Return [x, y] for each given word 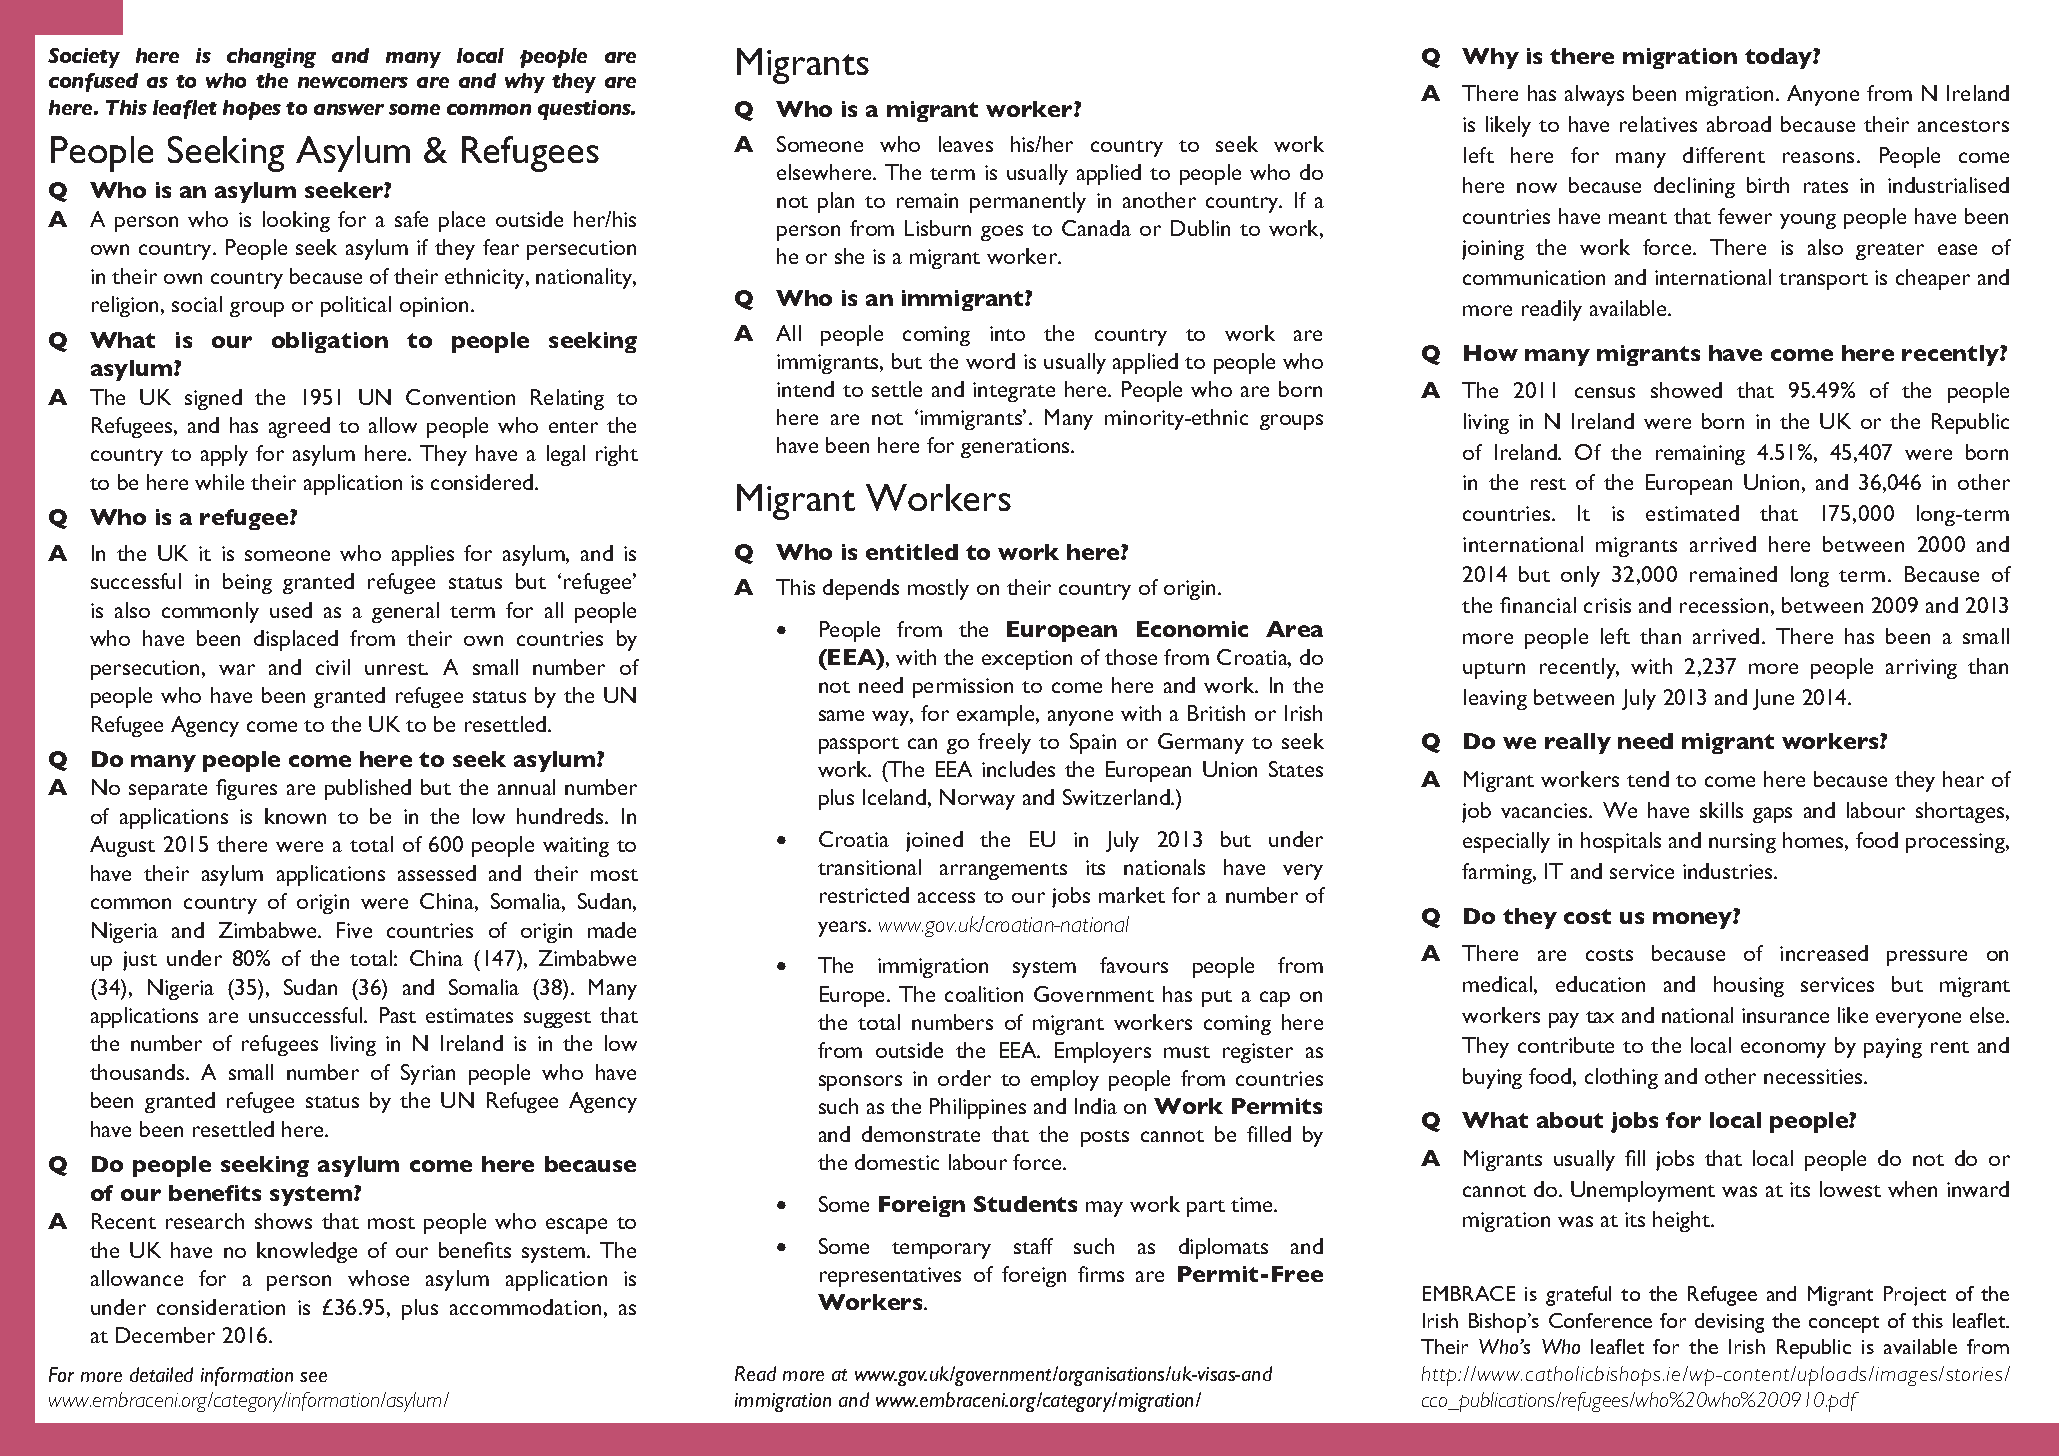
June [1773, 699]
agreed [299, 427]
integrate [1014, 392]
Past [398, 1015]
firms [1101, 1274]
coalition [984, 994]
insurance [1785, 1015]
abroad [1739, 124]
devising [1729, 1323]
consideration [221, 1307]
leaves [966, 144]
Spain [1093, 743]
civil [333, 667]
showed [1686, 390]
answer [349, 109]
